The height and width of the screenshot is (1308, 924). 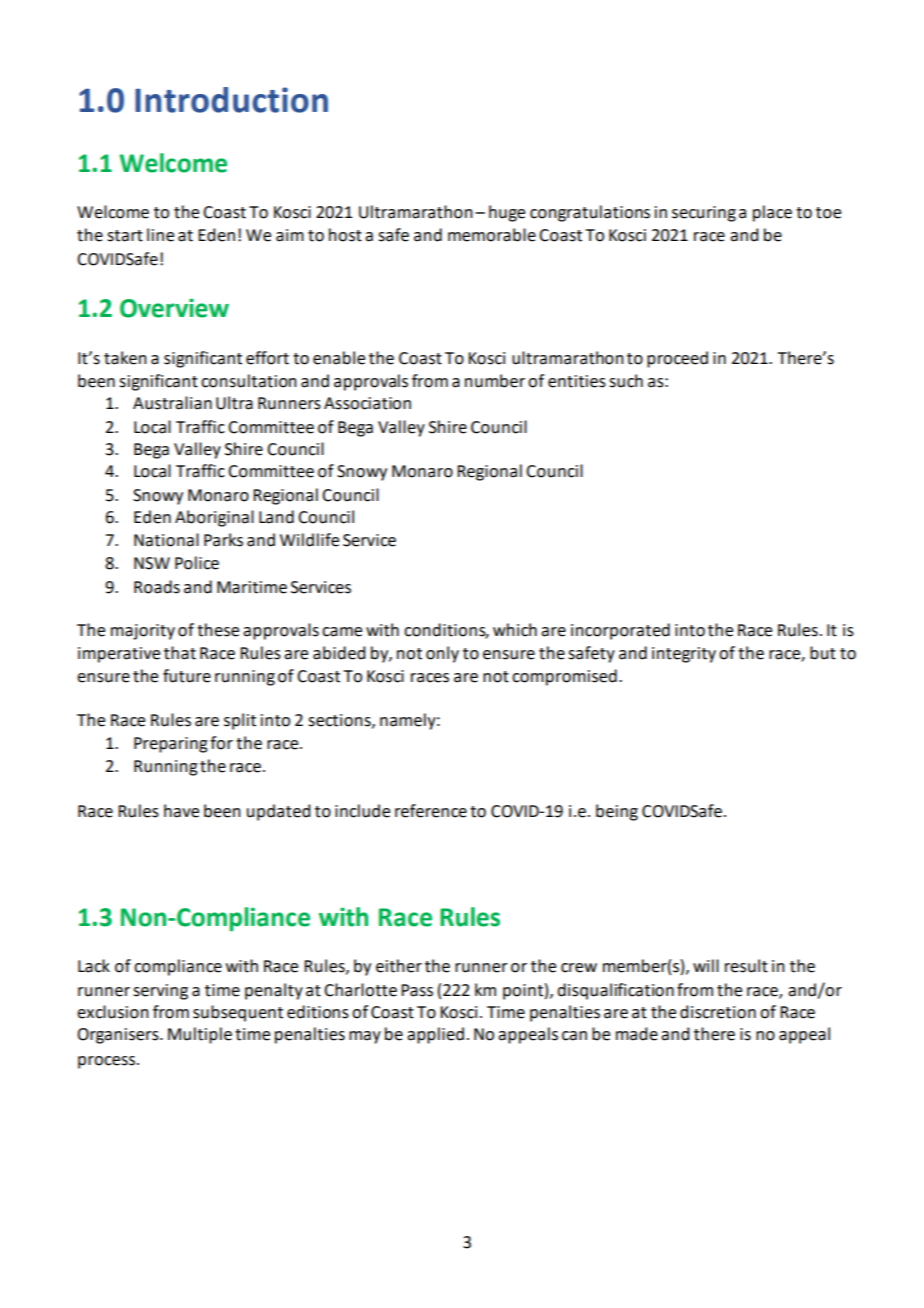 What do you see at coordinates (231, 100) in the screenshot?
I see `Introduction` at bounding box center [231, 100].
